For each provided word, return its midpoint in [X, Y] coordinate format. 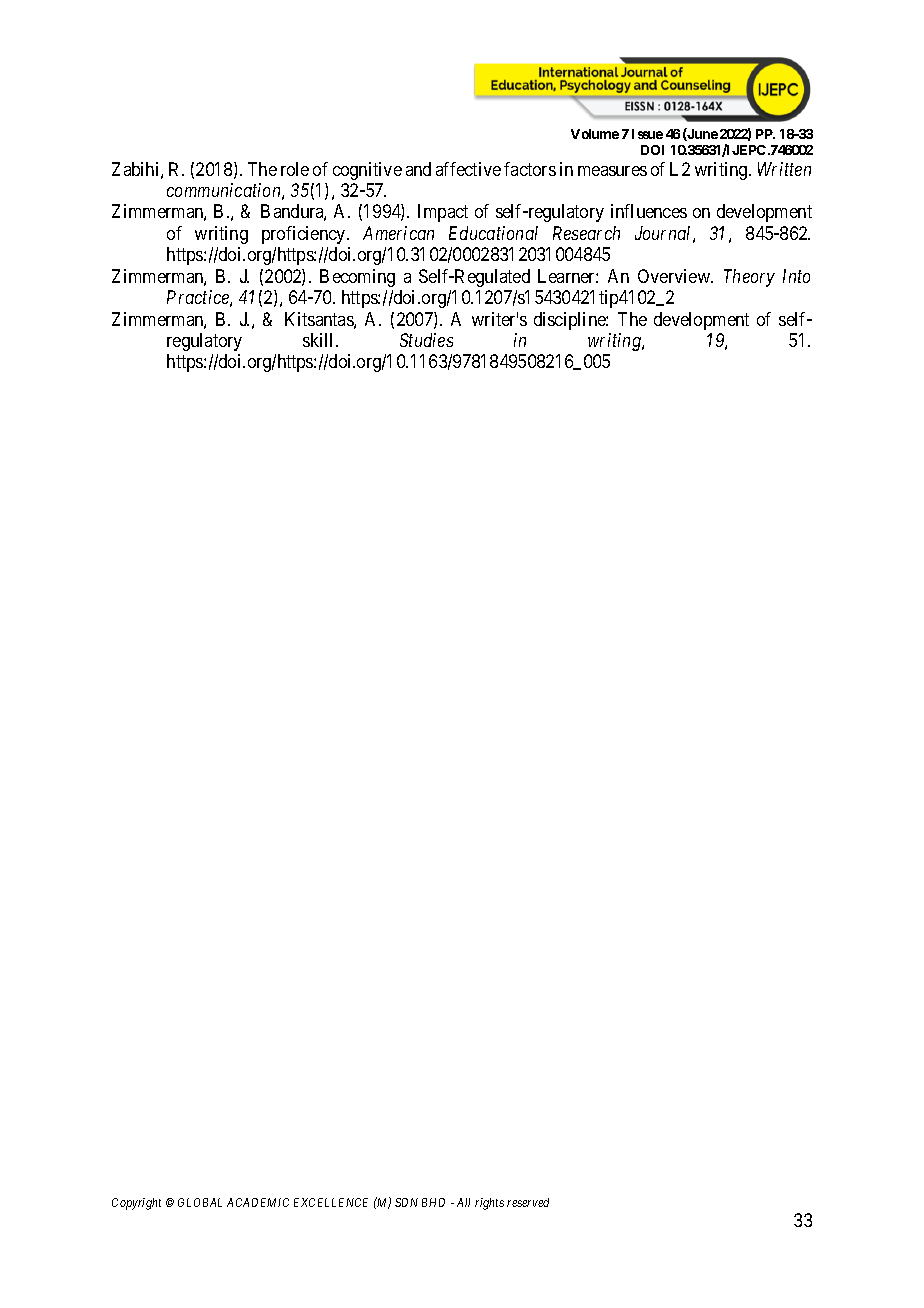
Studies [426, 340]
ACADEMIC [258, 1202]
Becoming [357, 278]
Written [784, 169]
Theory [749, 278]
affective [468, 169]
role [295, 169]
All [463, 1202]
